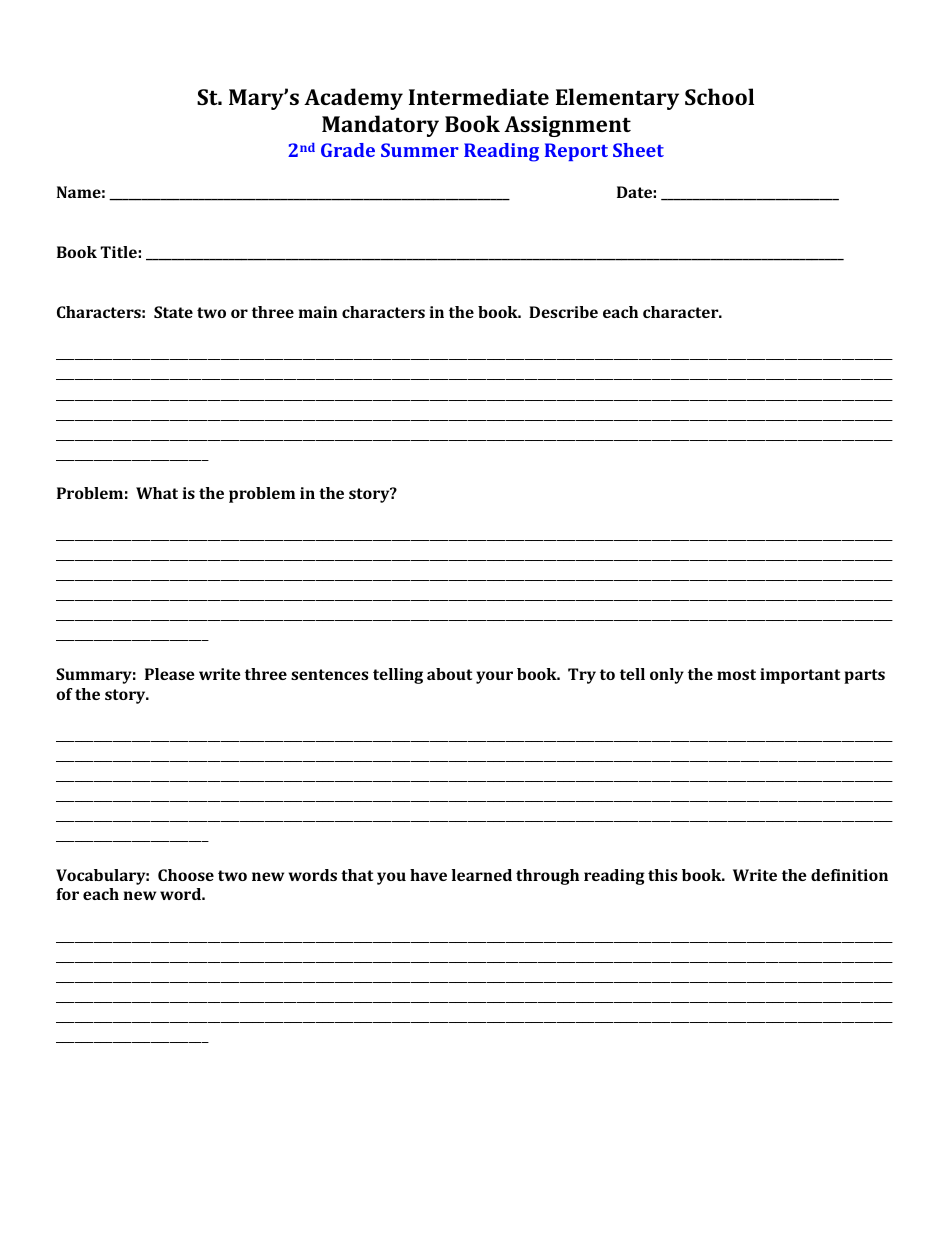 This document has width=952, height=1233. Describe the element at coordinates (719, 96) in the document. I see `School` at that location.
